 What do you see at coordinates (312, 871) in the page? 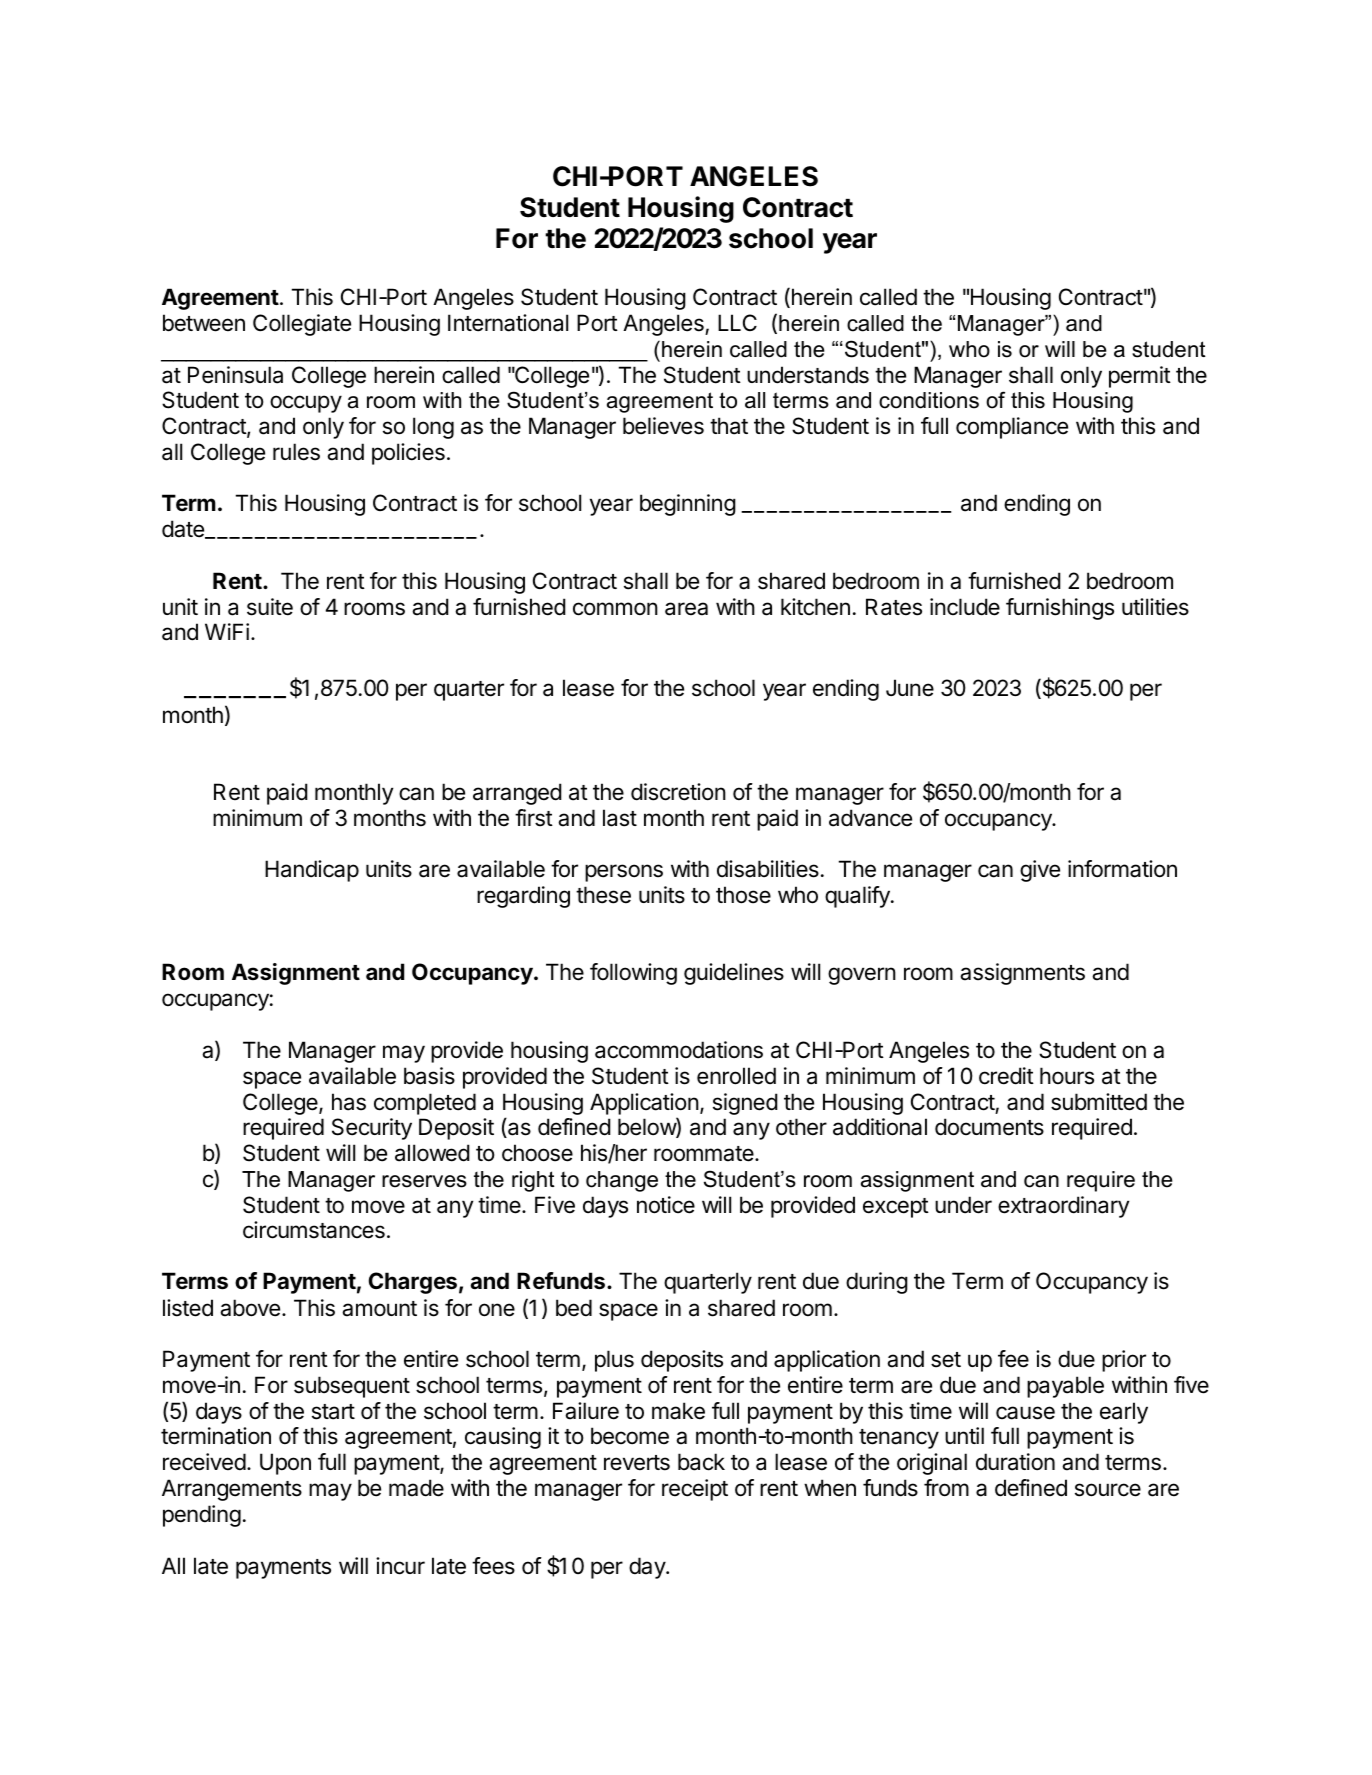
I see `Handicap` at bounding box center [312, 871].
